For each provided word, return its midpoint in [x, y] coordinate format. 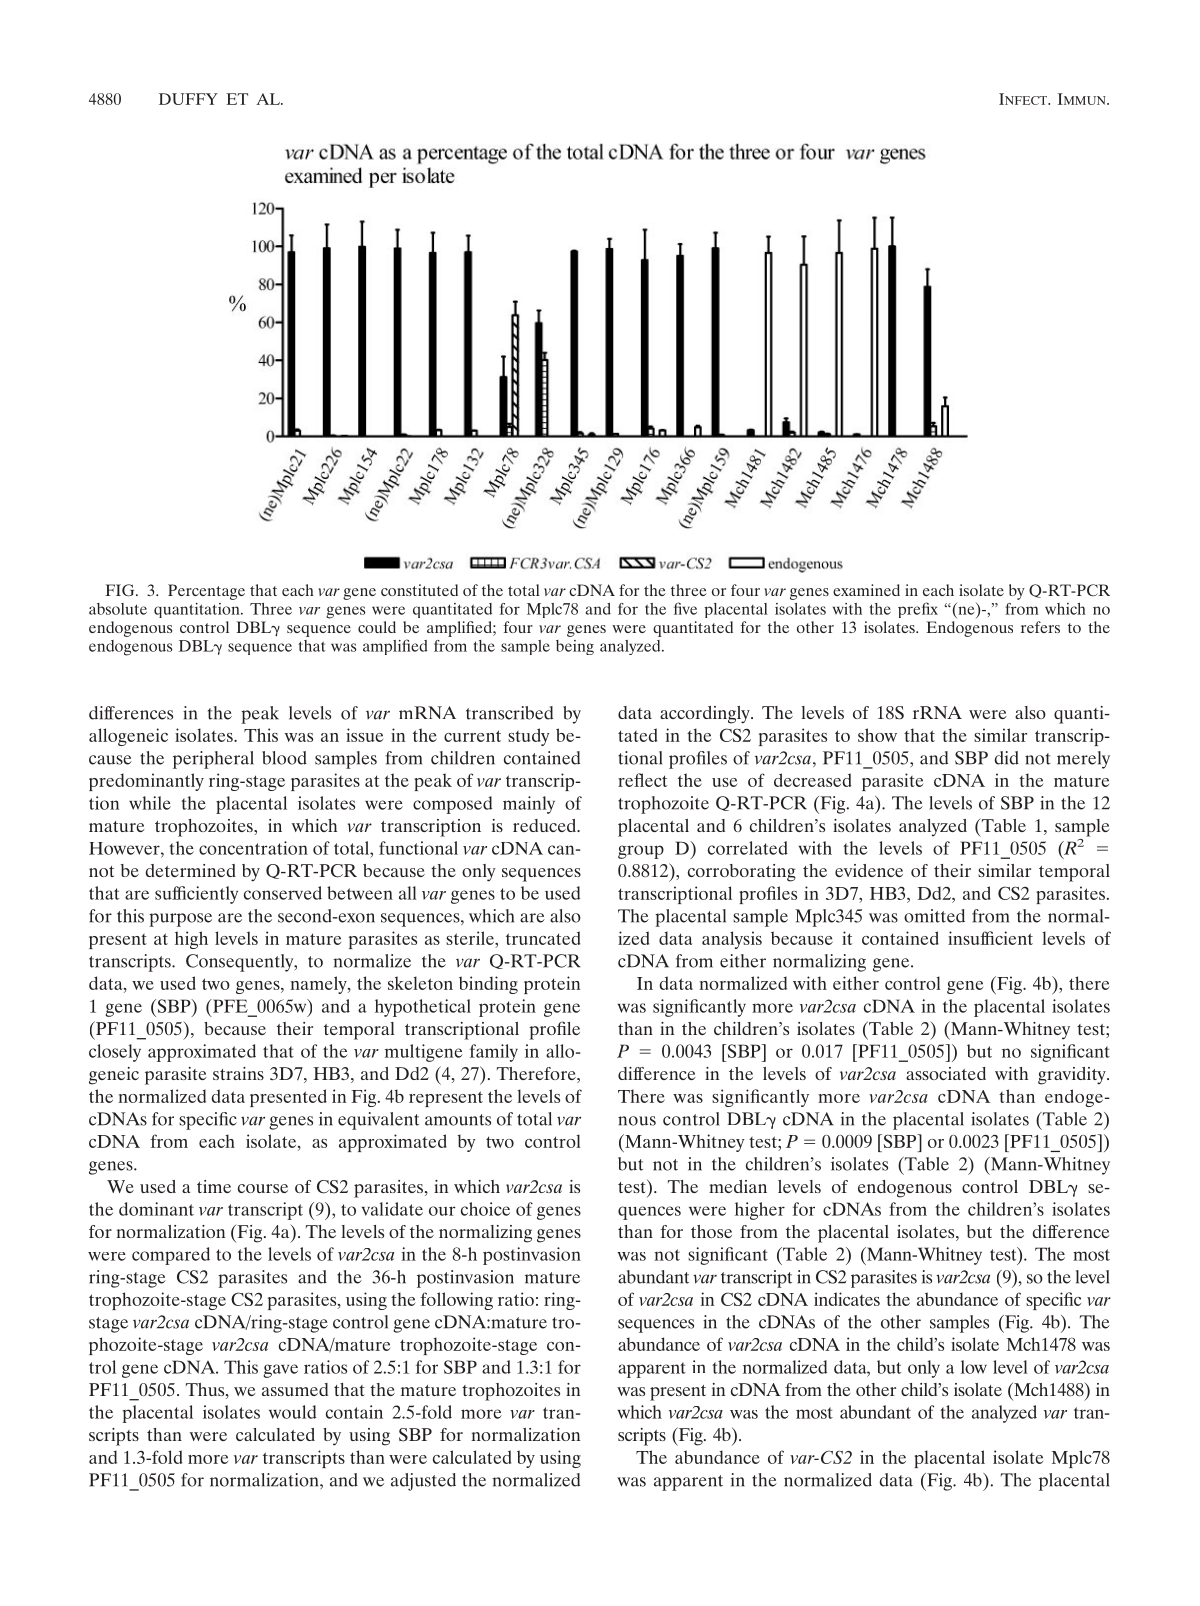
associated [946, 1073]
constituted [419, 590]
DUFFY [188, 99]
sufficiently [196, 895]
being [575, 647]
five [685, 608]
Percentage [206, 592]
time [214, 1186]
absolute [118, 609]
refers [1040, 627]
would [292, 1412]
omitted [934, 916]
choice [485, 1209]
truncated [543, 938]
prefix [918, 610]
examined [866, 590]
